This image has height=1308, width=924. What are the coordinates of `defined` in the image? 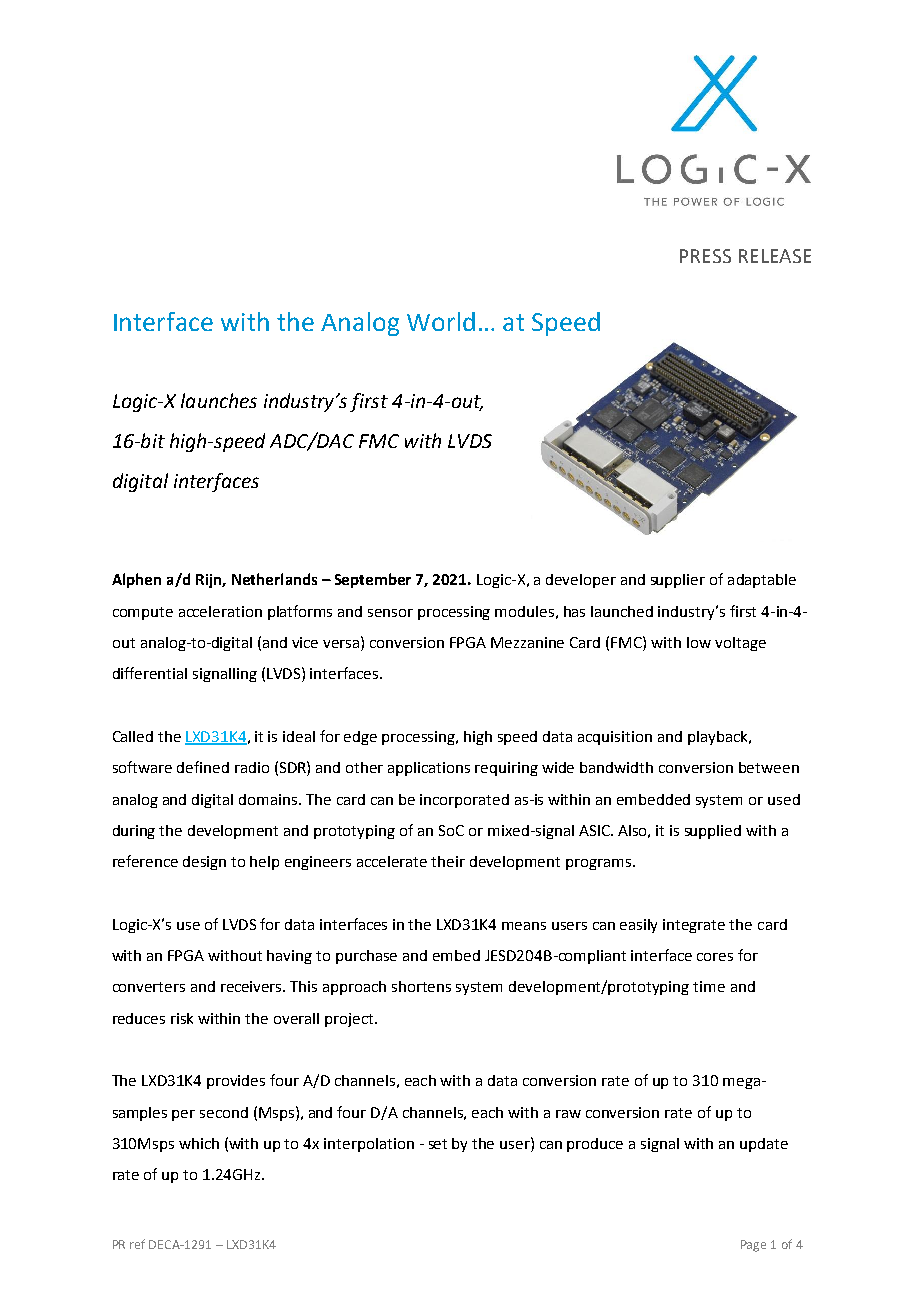 It's located at (203, 767).
